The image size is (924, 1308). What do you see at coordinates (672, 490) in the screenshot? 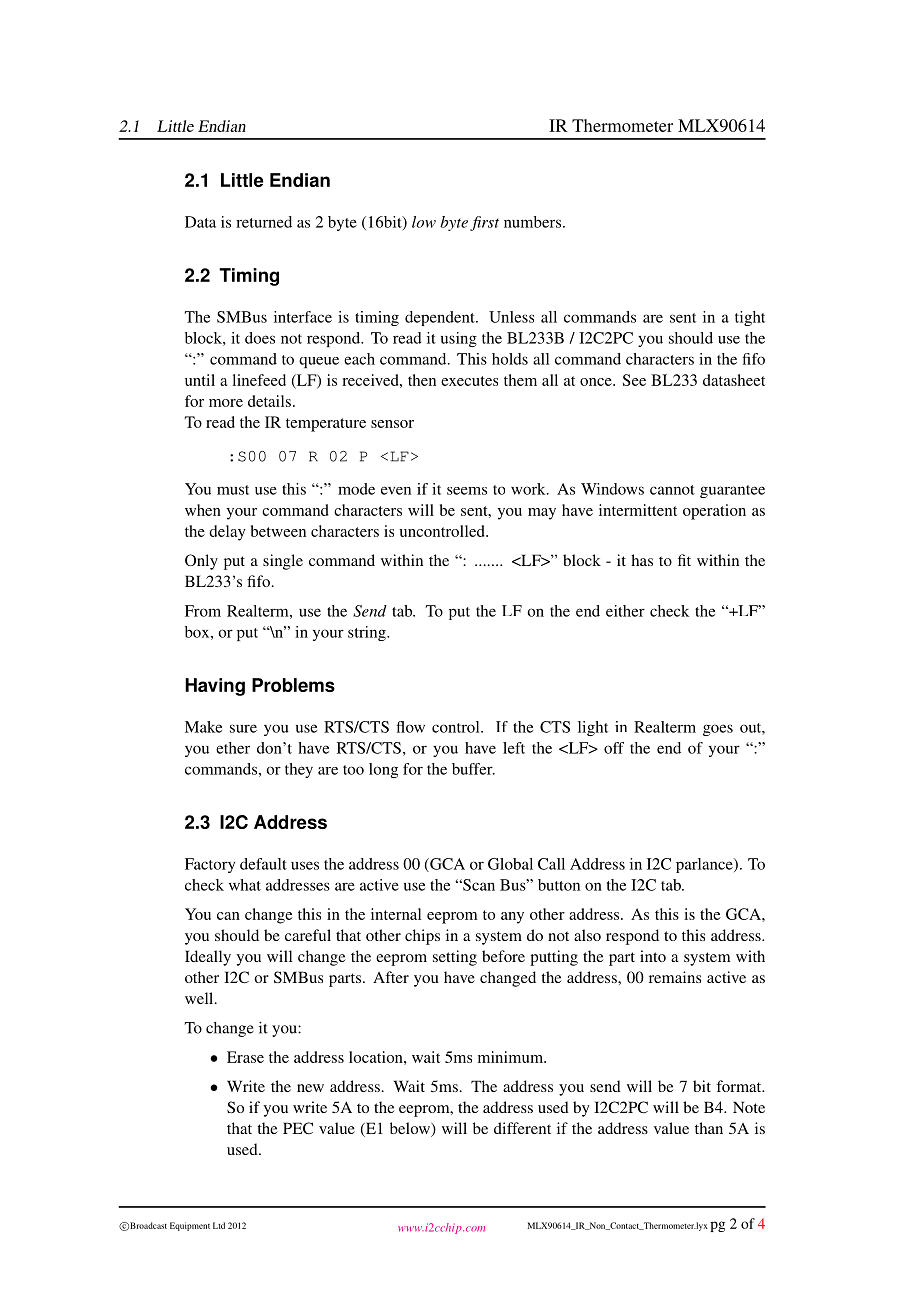
I see `cannot` at bounding box center [672, 490].
